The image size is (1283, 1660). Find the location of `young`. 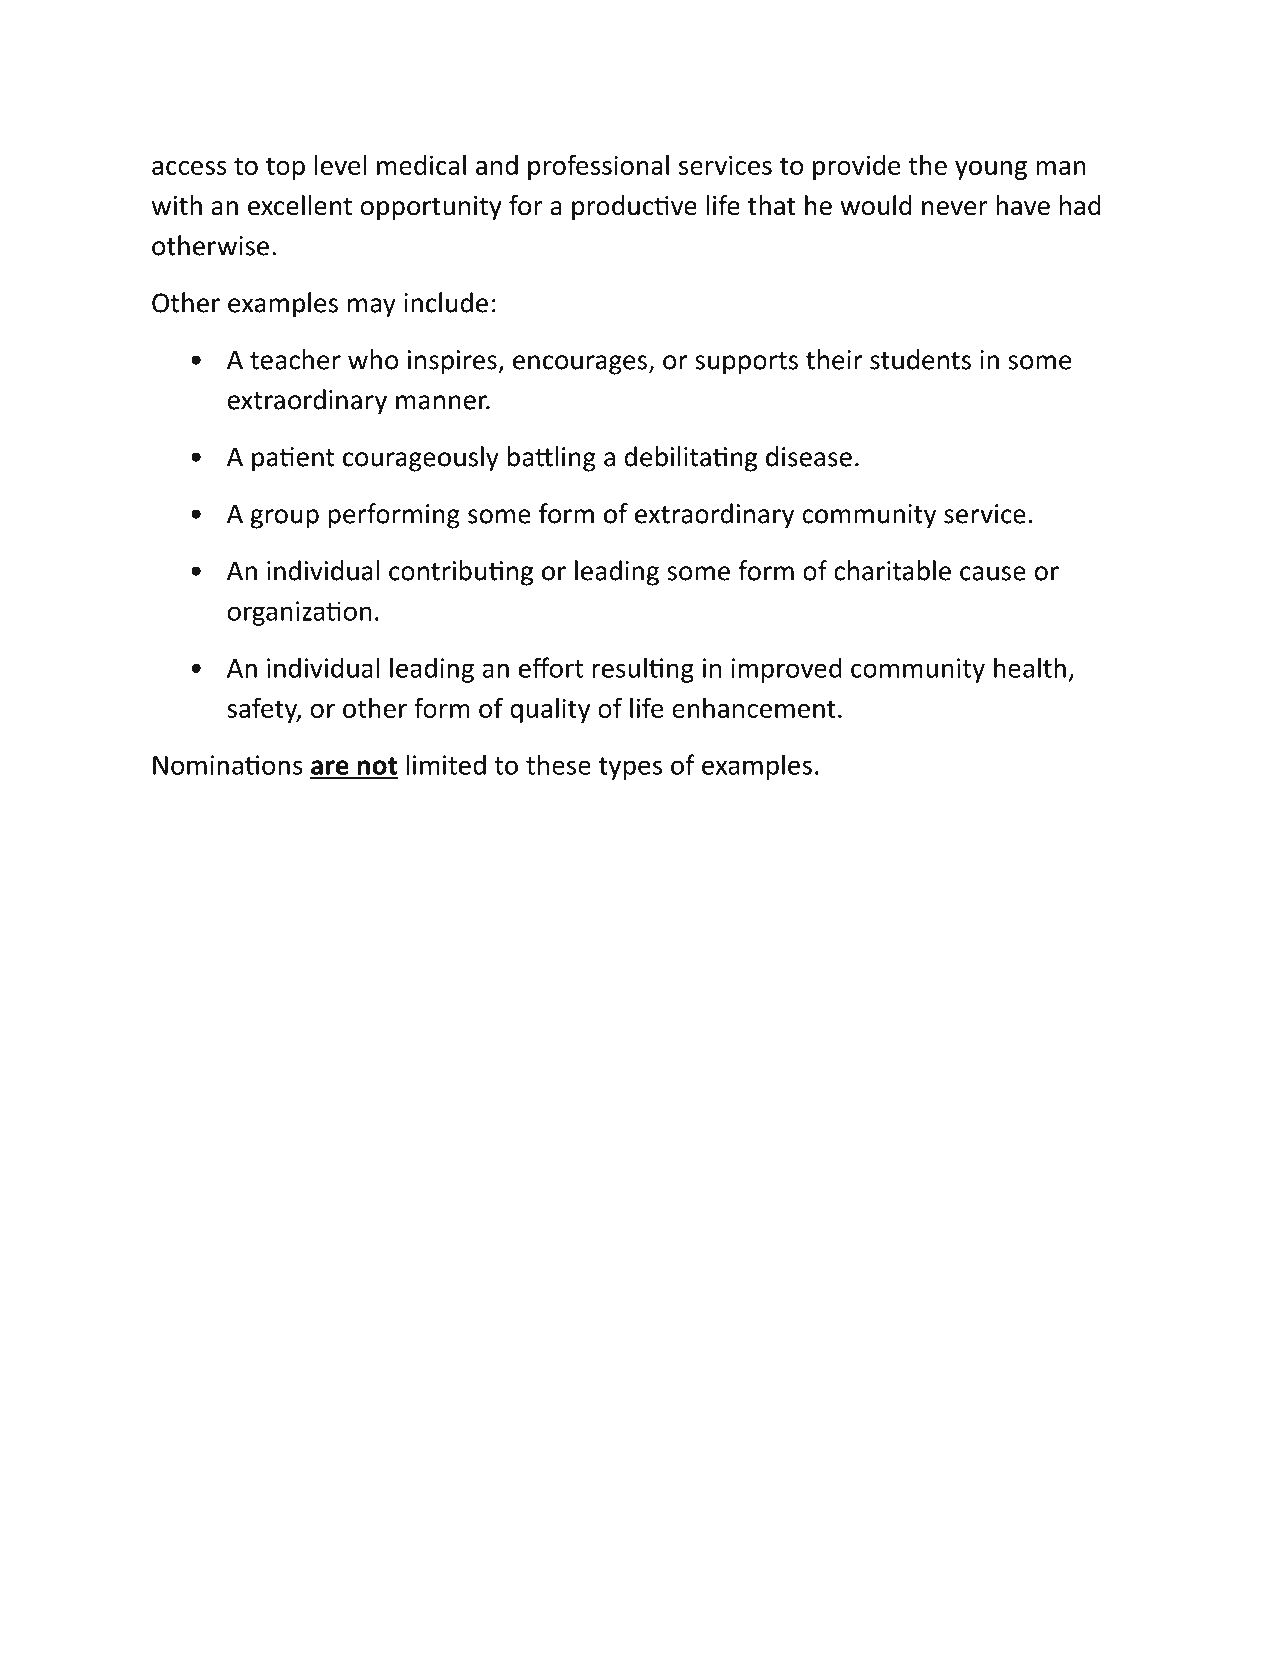

young is located at coordinates (991, 170).
